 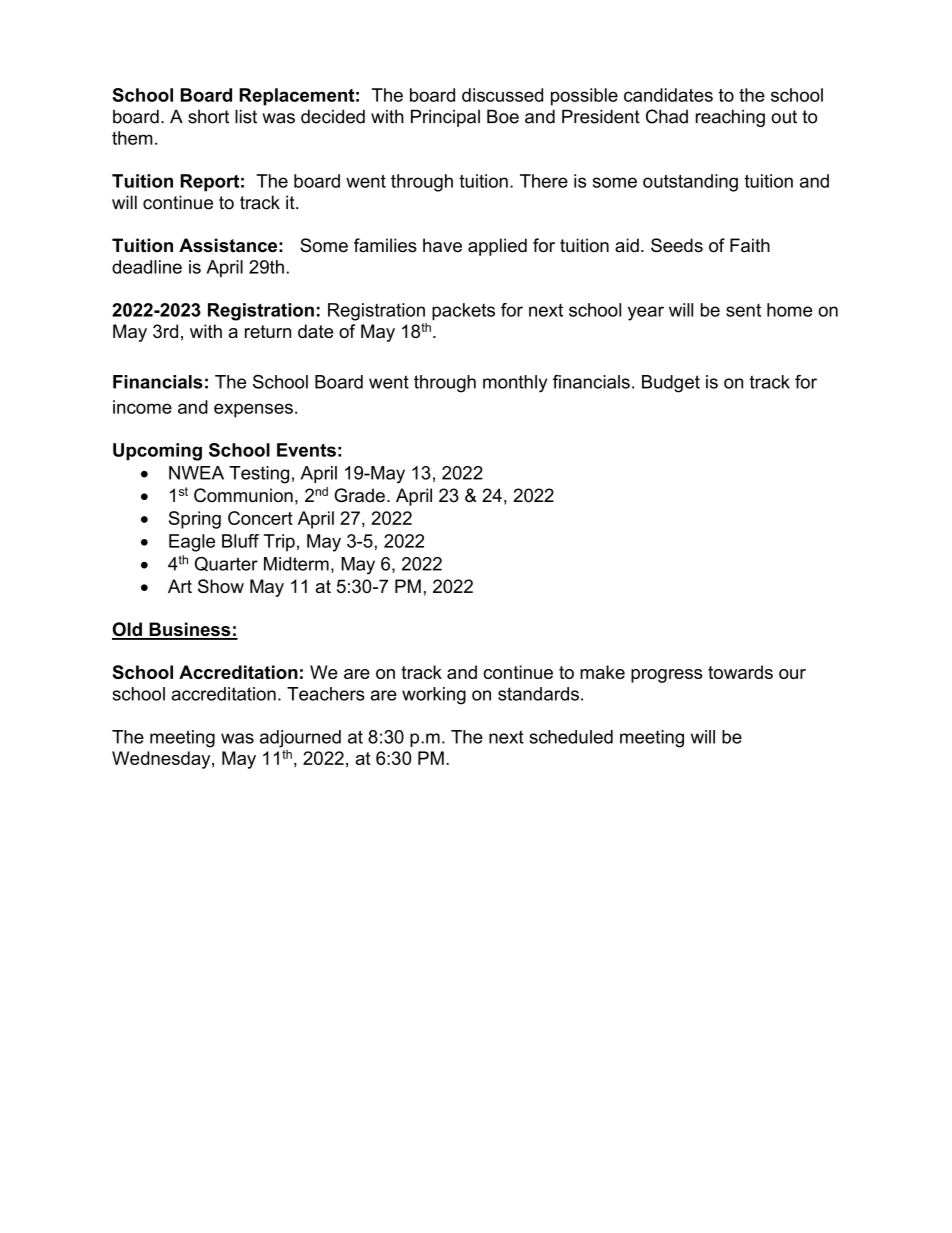 I want to click on short, so click(x=208, y=116).
